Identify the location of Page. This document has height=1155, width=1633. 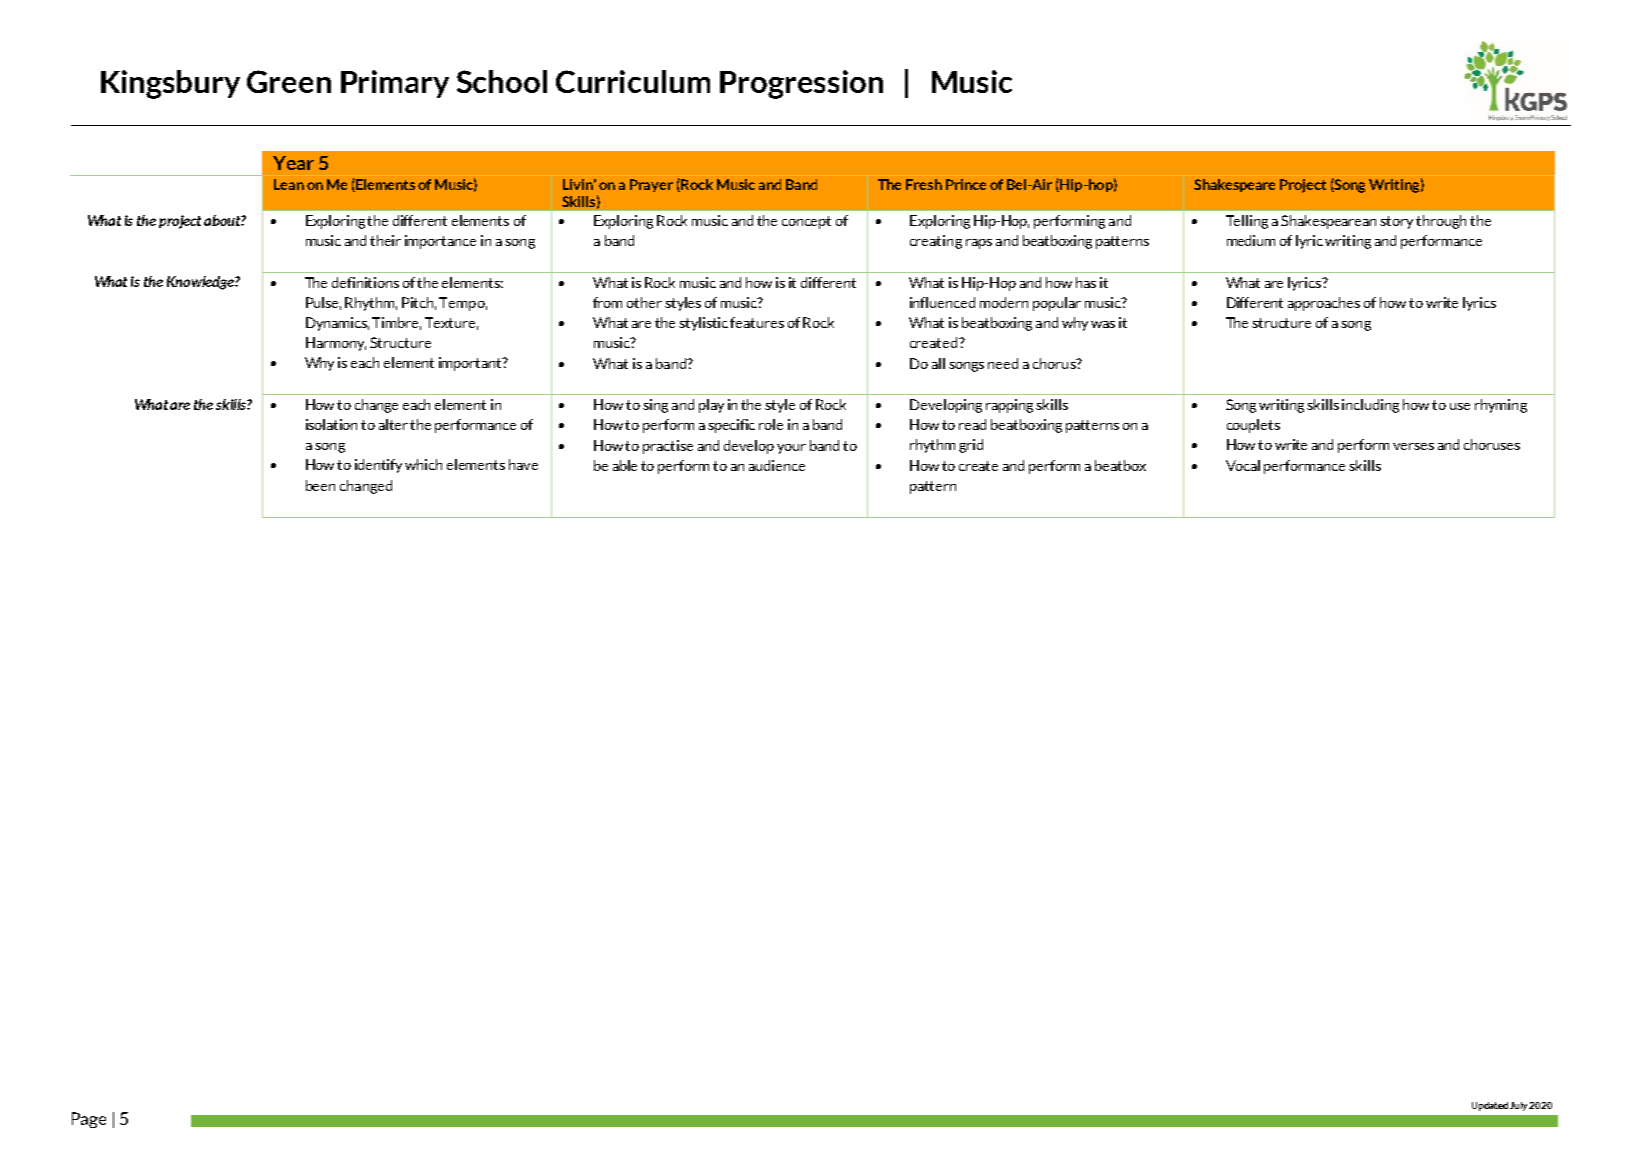
(89, 1120).
